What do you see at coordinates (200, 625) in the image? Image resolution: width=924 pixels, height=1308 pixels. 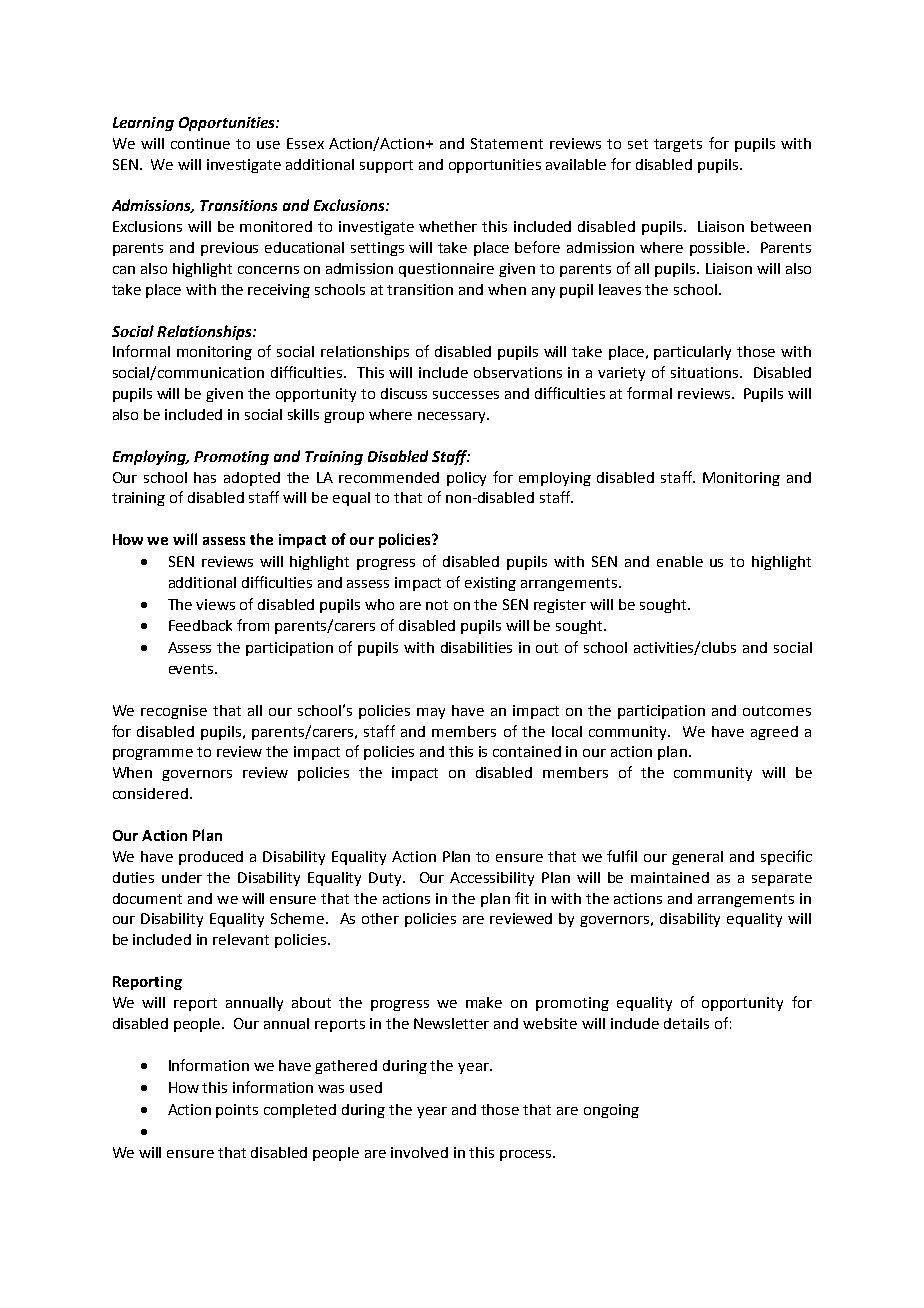 I see `Feedback` at bounding box center [200, 625].
